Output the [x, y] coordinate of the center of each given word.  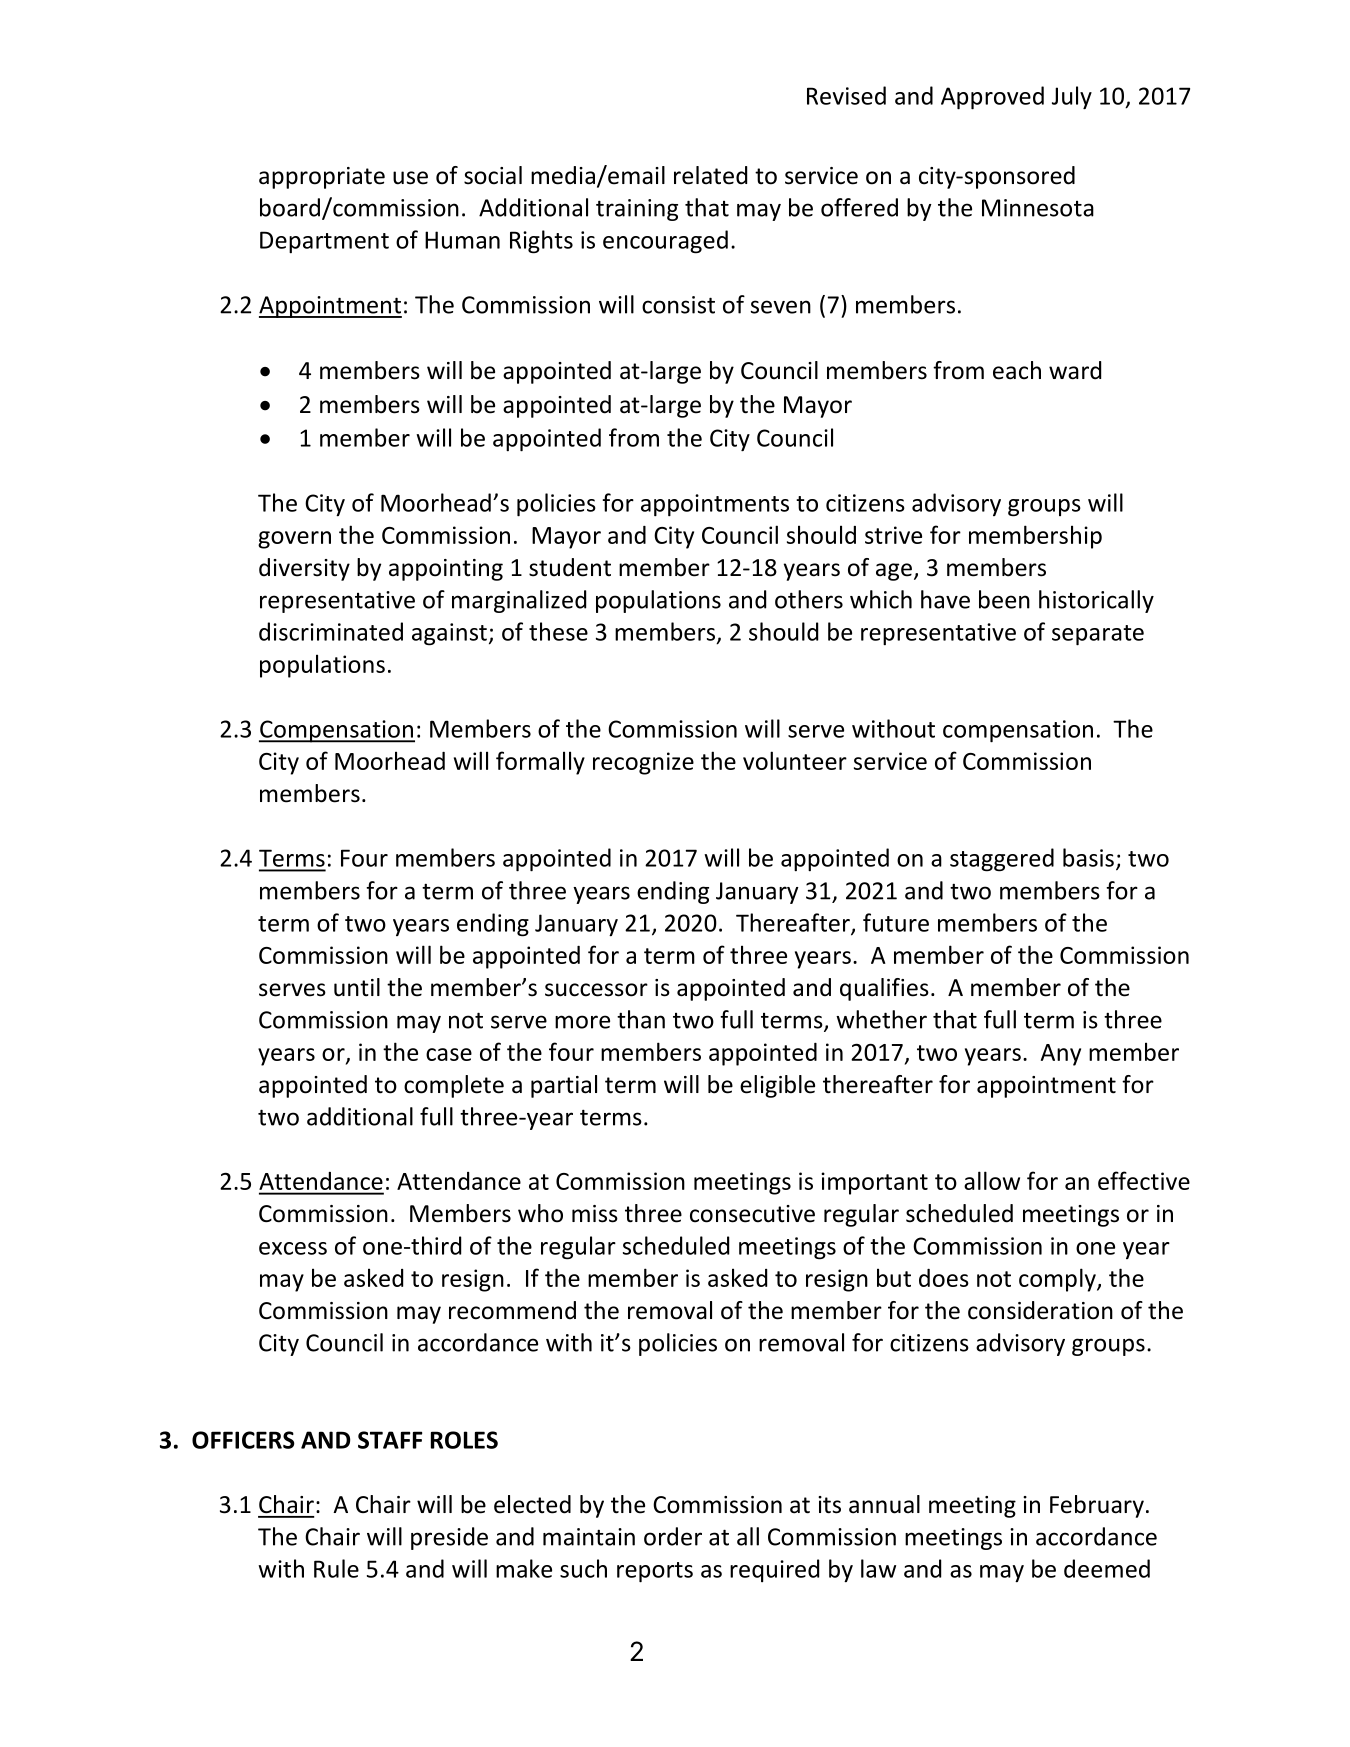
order [673, 1536]
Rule [336, 1568]
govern [294, 540]
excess [293, 1248]
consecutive [752, 1214]
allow [992, 1180]
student [570, 567]
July [1072, 97]
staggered [1002, 860]
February [1097, 1506]
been [1004, 599]
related [710, 175]
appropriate [322, 178]
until [357, 987]
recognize [643, 763]
